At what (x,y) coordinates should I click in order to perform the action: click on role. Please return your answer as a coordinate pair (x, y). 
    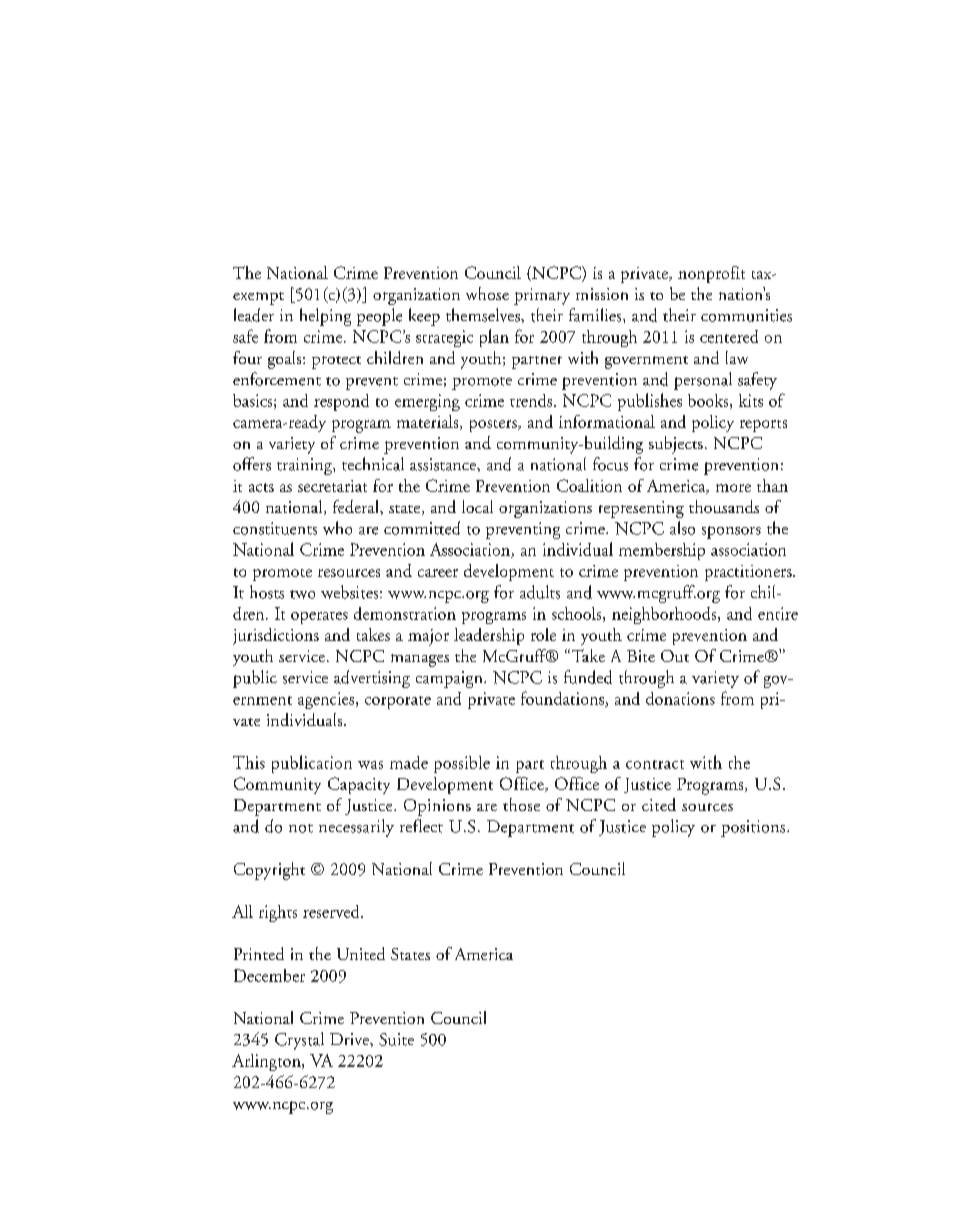
    Looking at the image, I should click on (543, 634).
